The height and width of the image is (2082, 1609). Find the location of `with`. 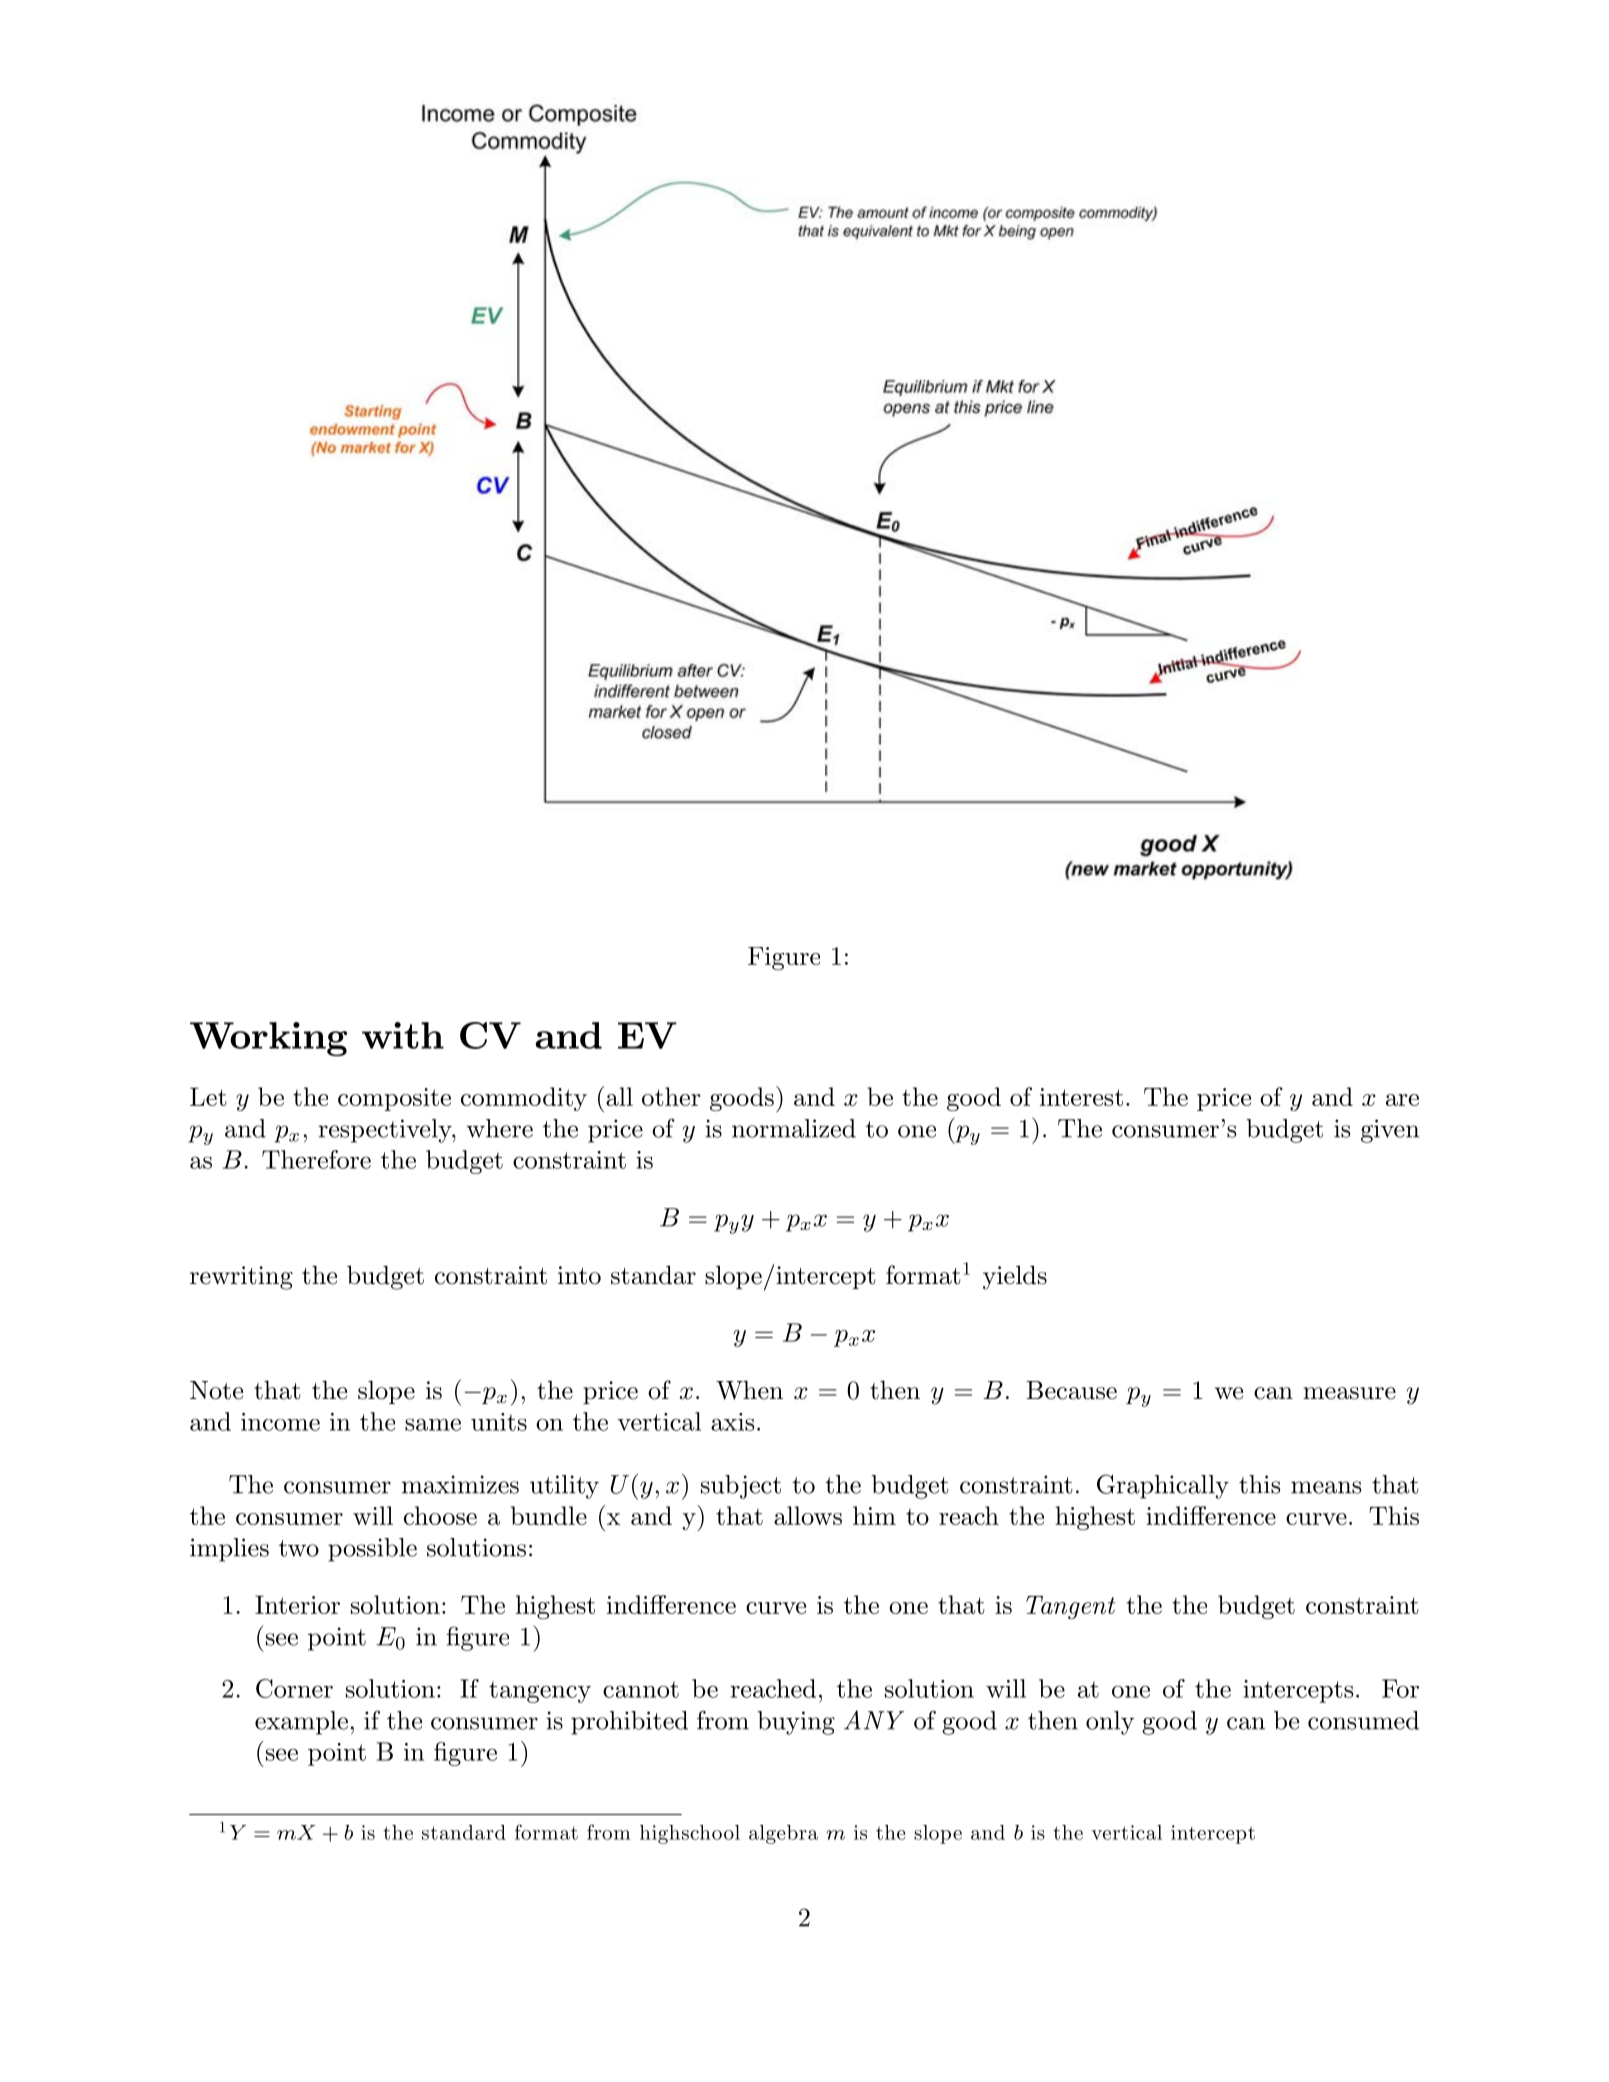

with is located at coordinates (403, 1035).
